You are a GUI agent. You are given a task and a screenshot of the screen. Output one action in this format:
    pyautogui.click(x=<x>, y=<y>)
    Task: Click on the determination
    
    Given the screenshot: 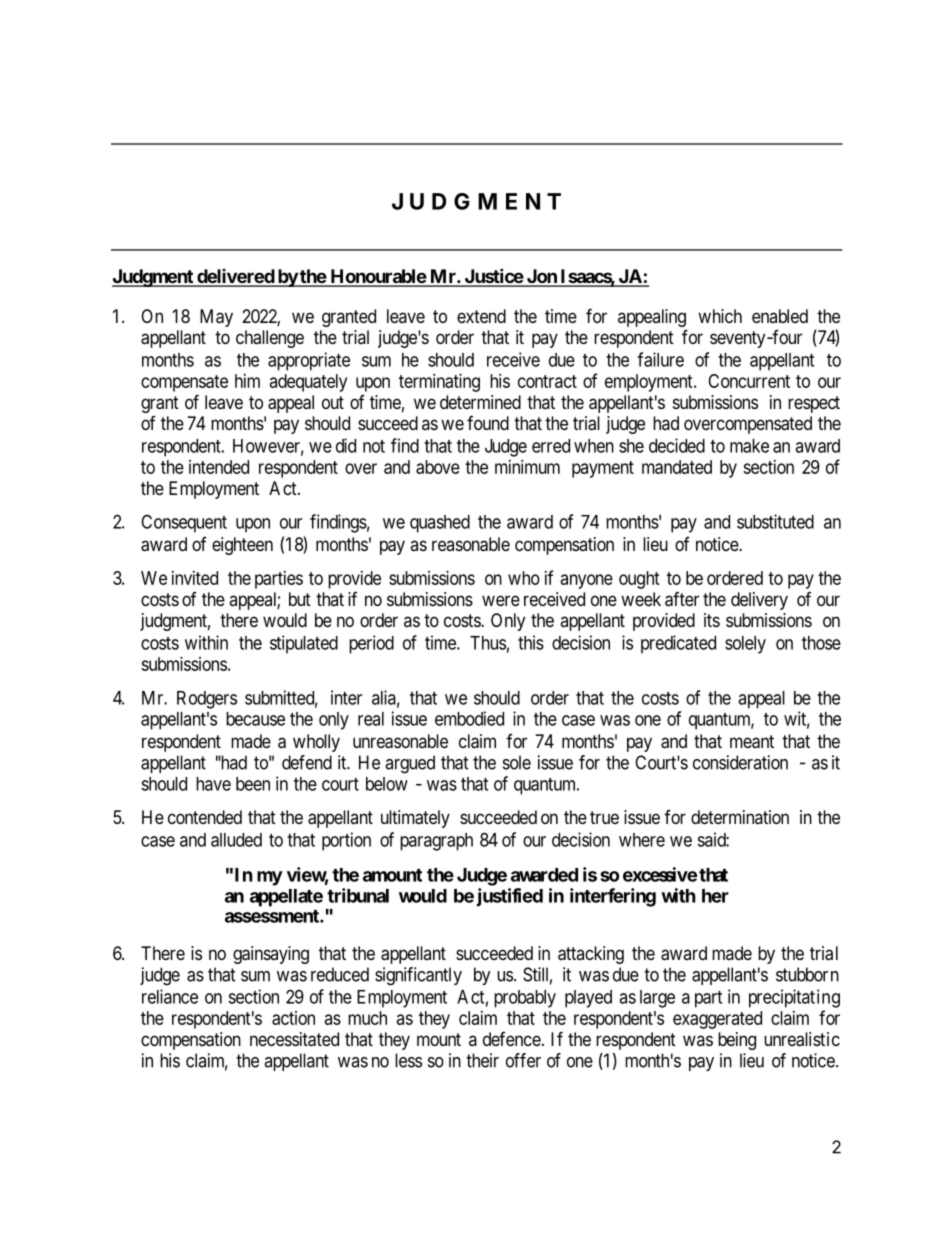 What is the action you would take?
    pyautogui.click(x=740, y=817)
